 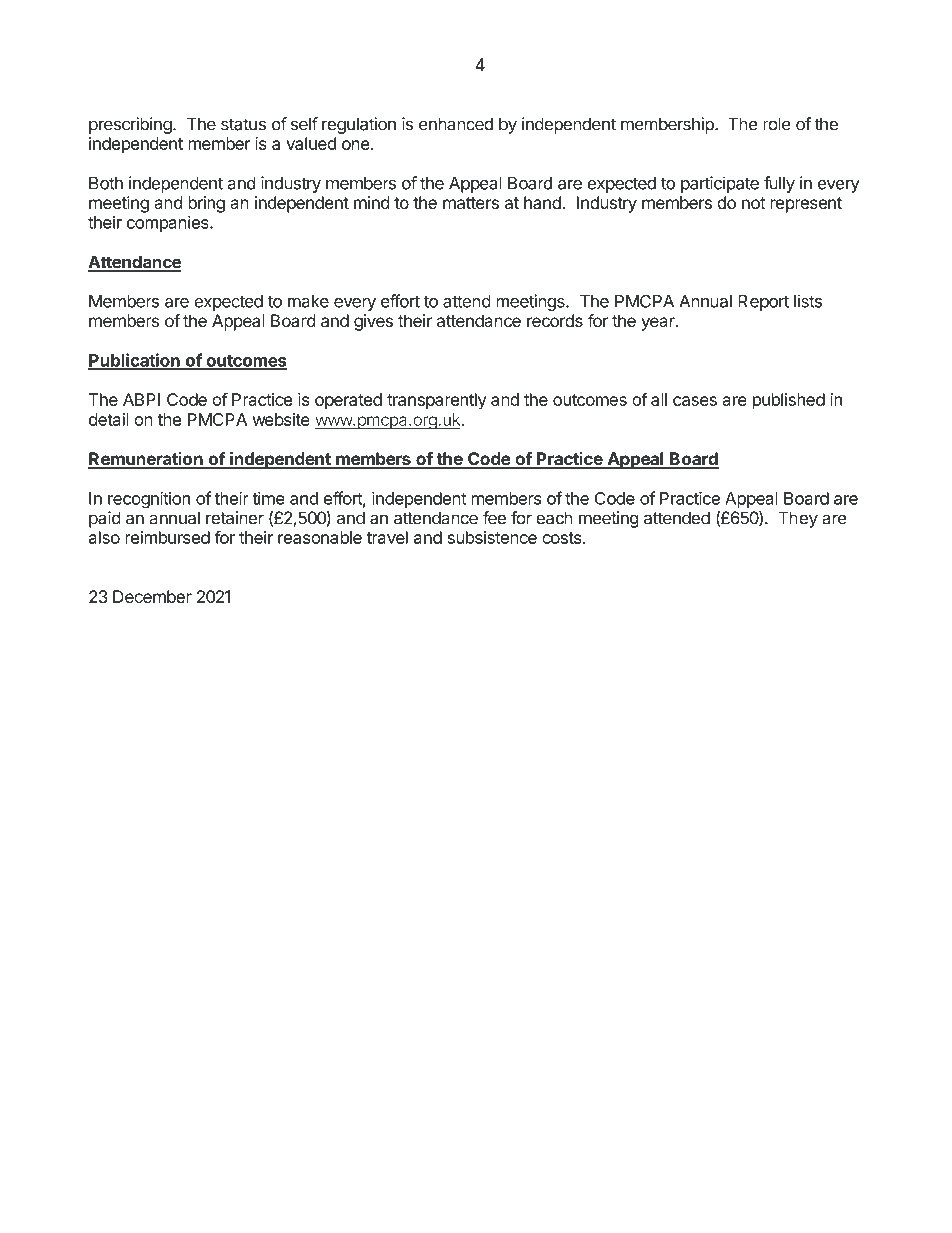 What do you see at coordinates (777, 124) in the image?
I see `role` at bounding box center [777, 124].
